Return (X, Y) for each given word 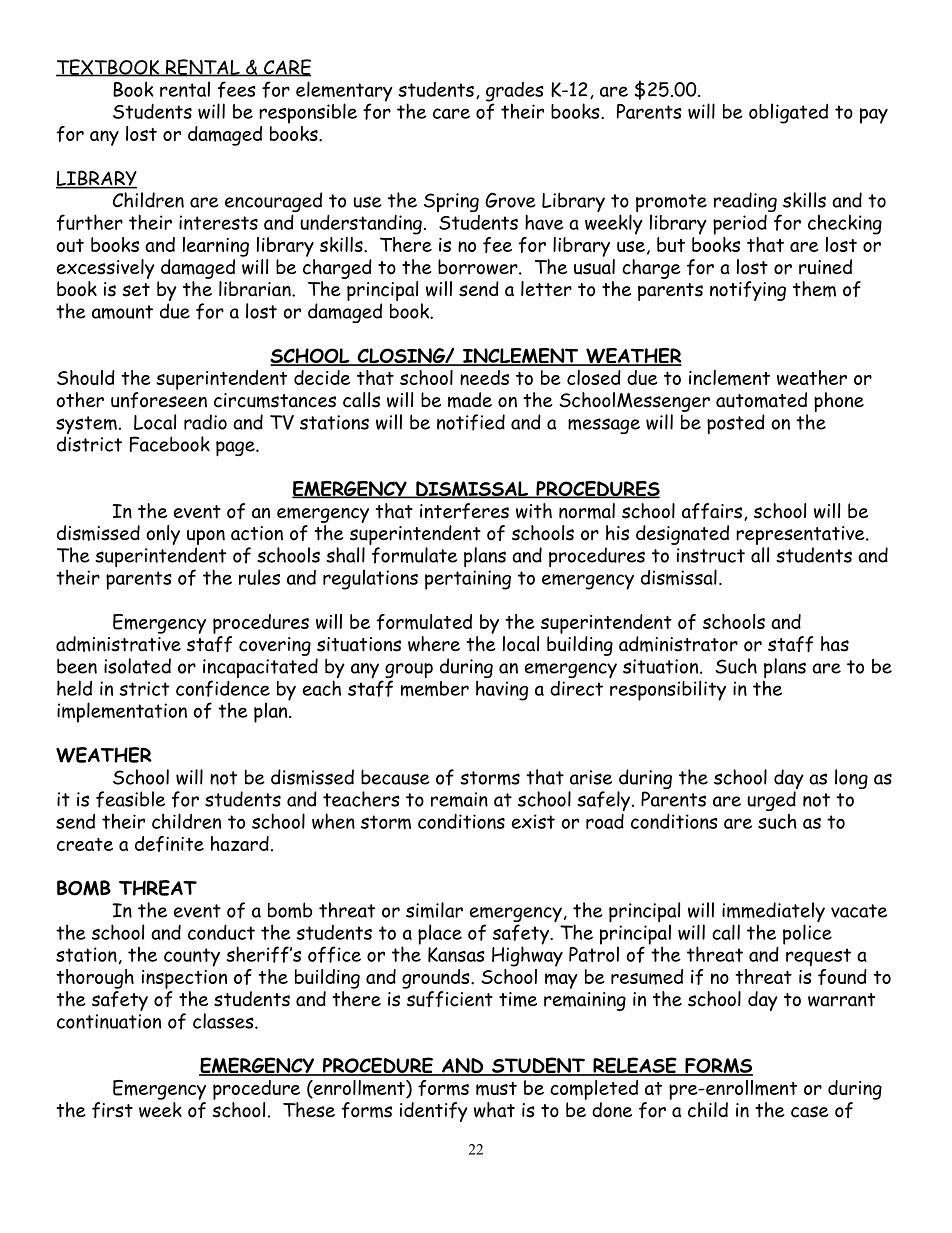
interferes (464, 511)
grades (515, 93)
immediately (773, 913)
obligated (788, 113)
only (163, 535)
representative (800, 537)
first (112, 1110)
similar (434, 910)
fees (237, 89)
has (835, 644)
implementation (122, 712)
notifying (748, 291)
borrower (478, 267)
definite (169, 844)
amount (122, 312)
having (502, 690)
